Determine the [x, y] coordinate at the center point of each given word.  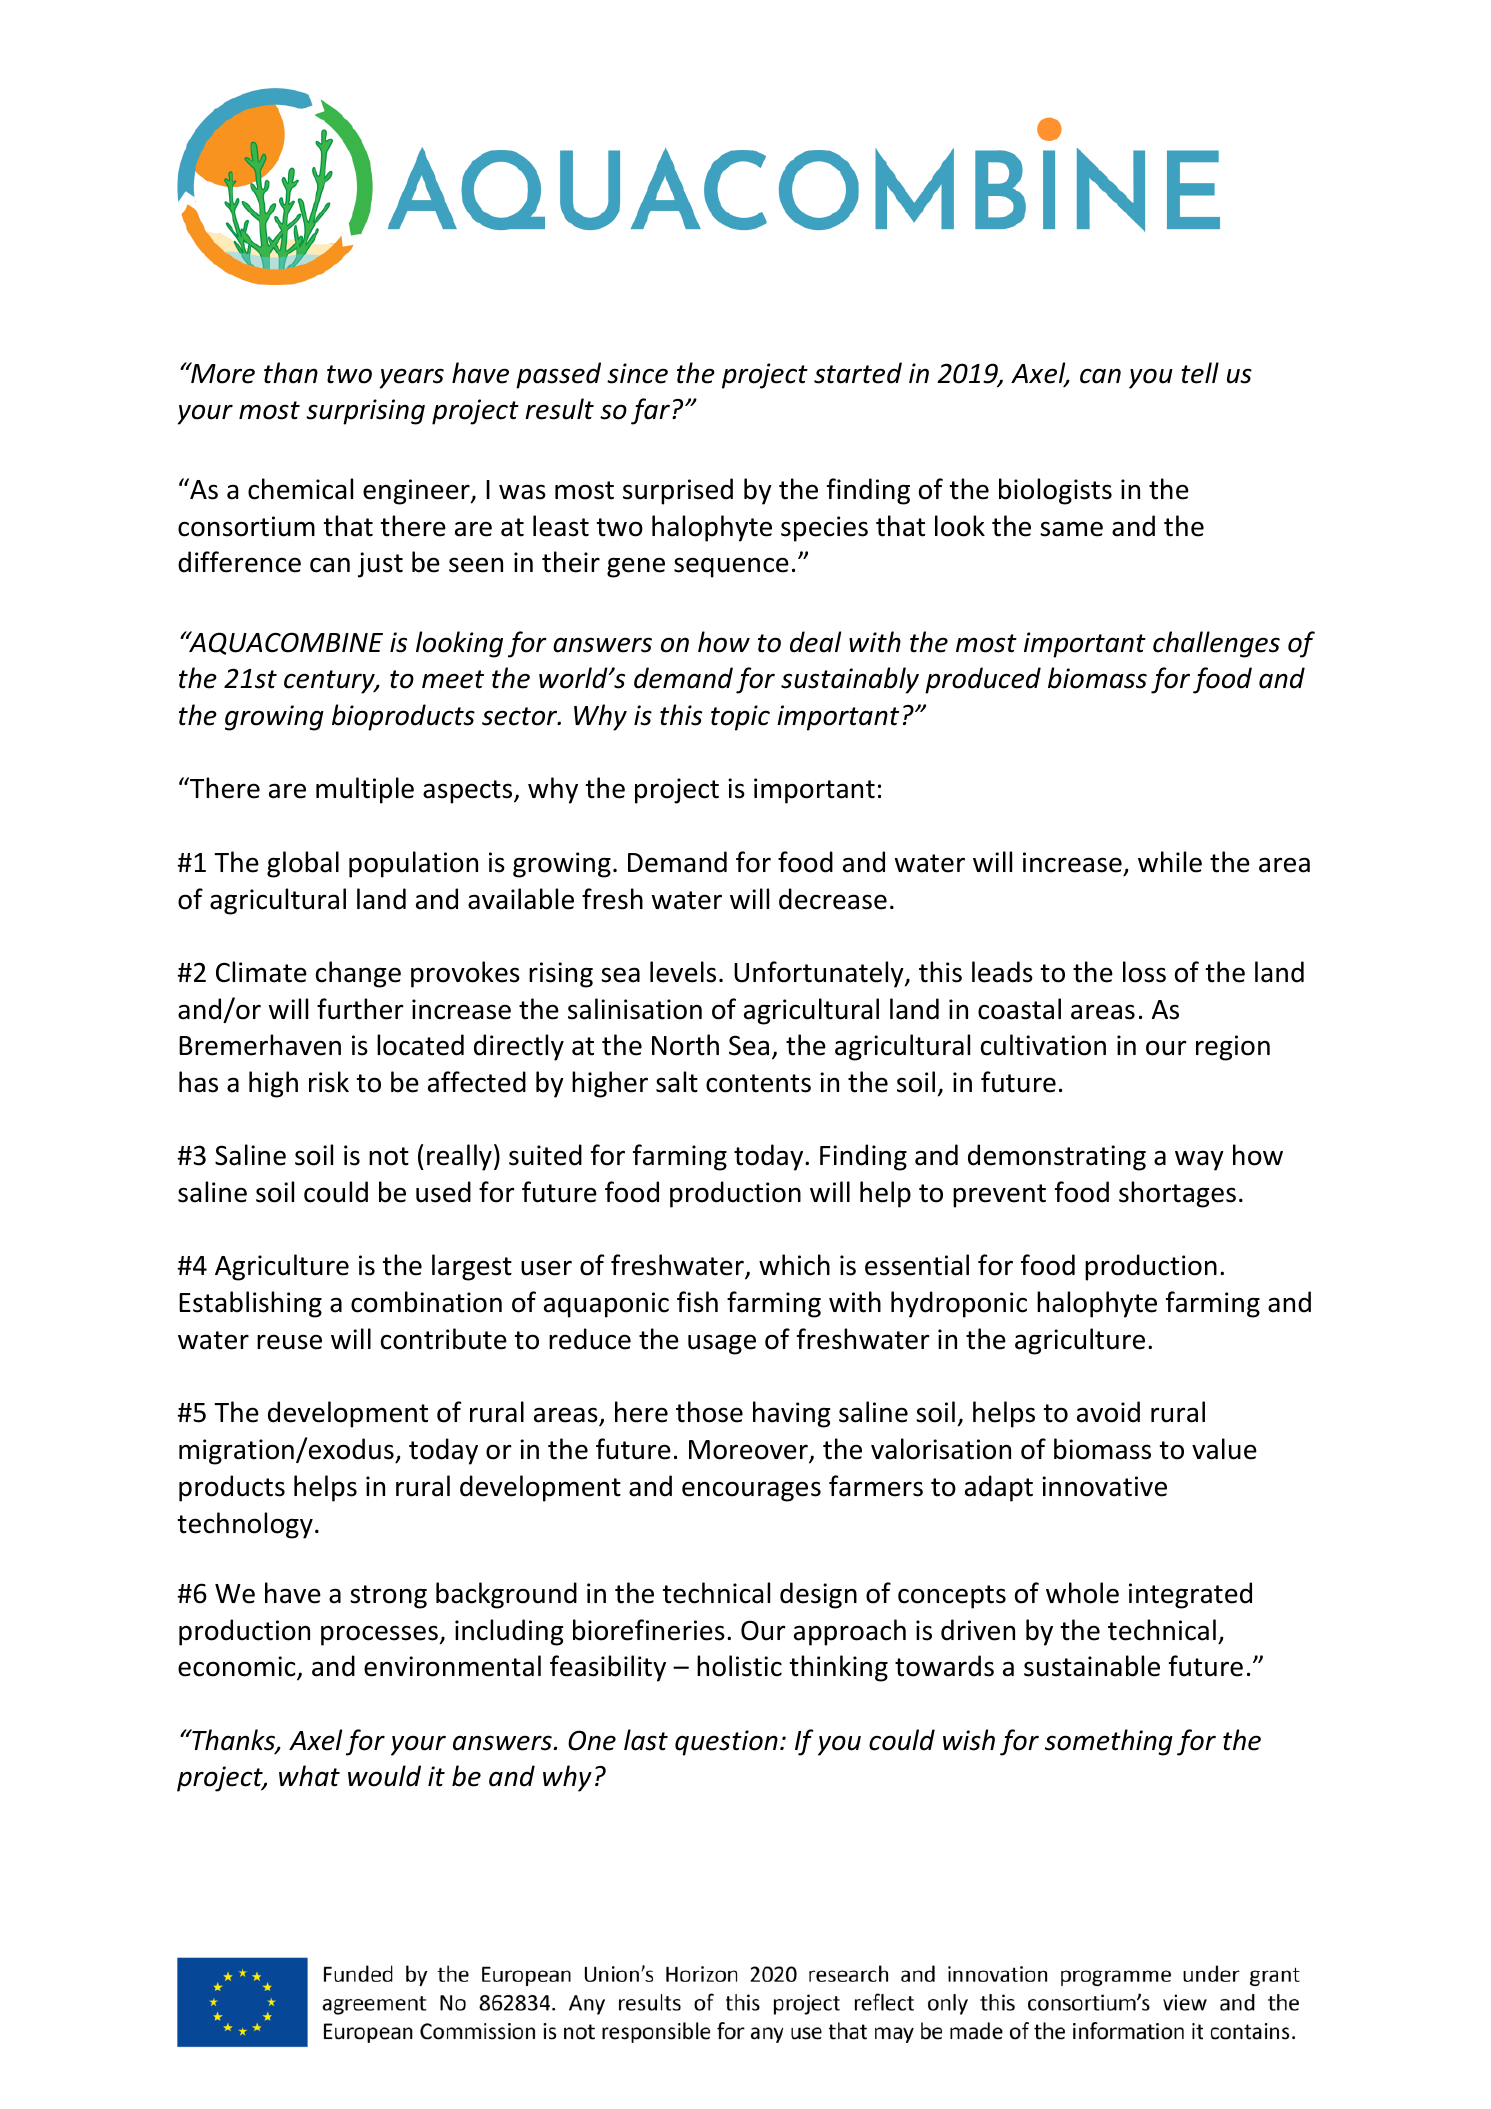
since [637, 373]
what [309, 1776]
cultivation [1043, 1045]
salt [677, 1082]
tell [1200, 373]
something [1109, 1742]
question [726, 1743]
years [412, 378]
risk [329, 1082]
